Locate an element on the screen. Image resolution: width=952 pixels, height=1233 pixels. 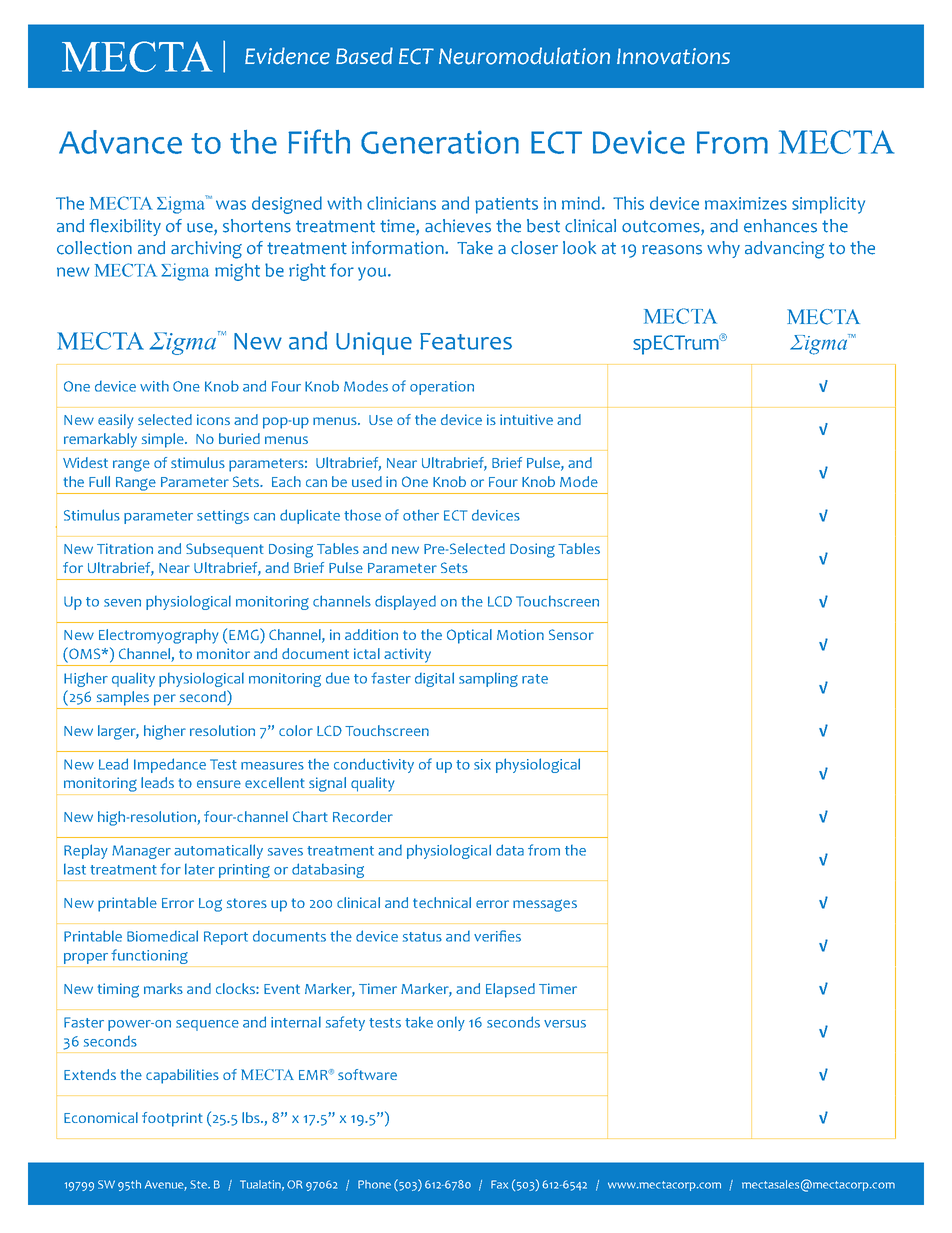
footprint is located at coordinates (172, 1119).
